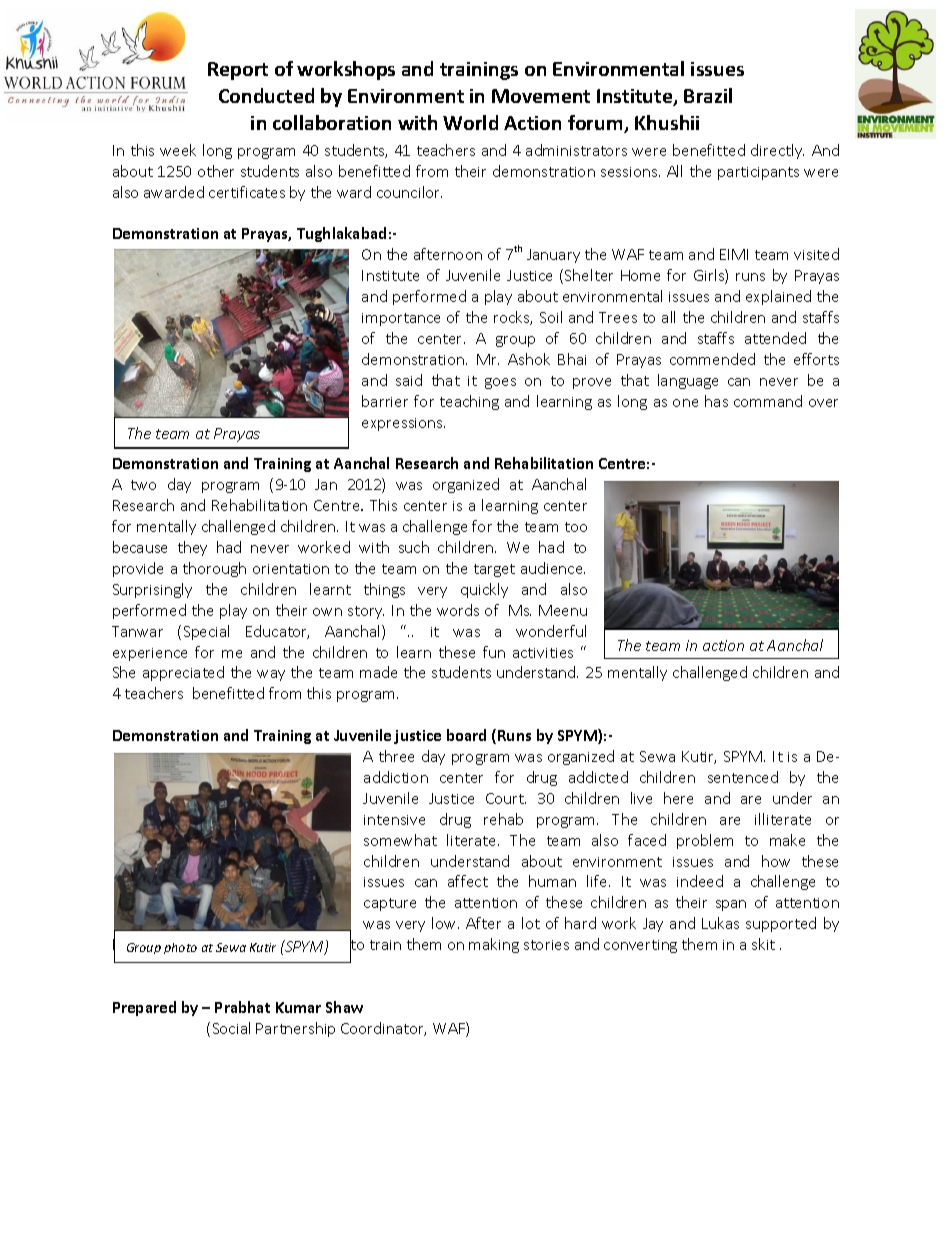 Image resolution: width=952 pixels, height=1233 pixels. I want to click on target, so click(494, 570).
